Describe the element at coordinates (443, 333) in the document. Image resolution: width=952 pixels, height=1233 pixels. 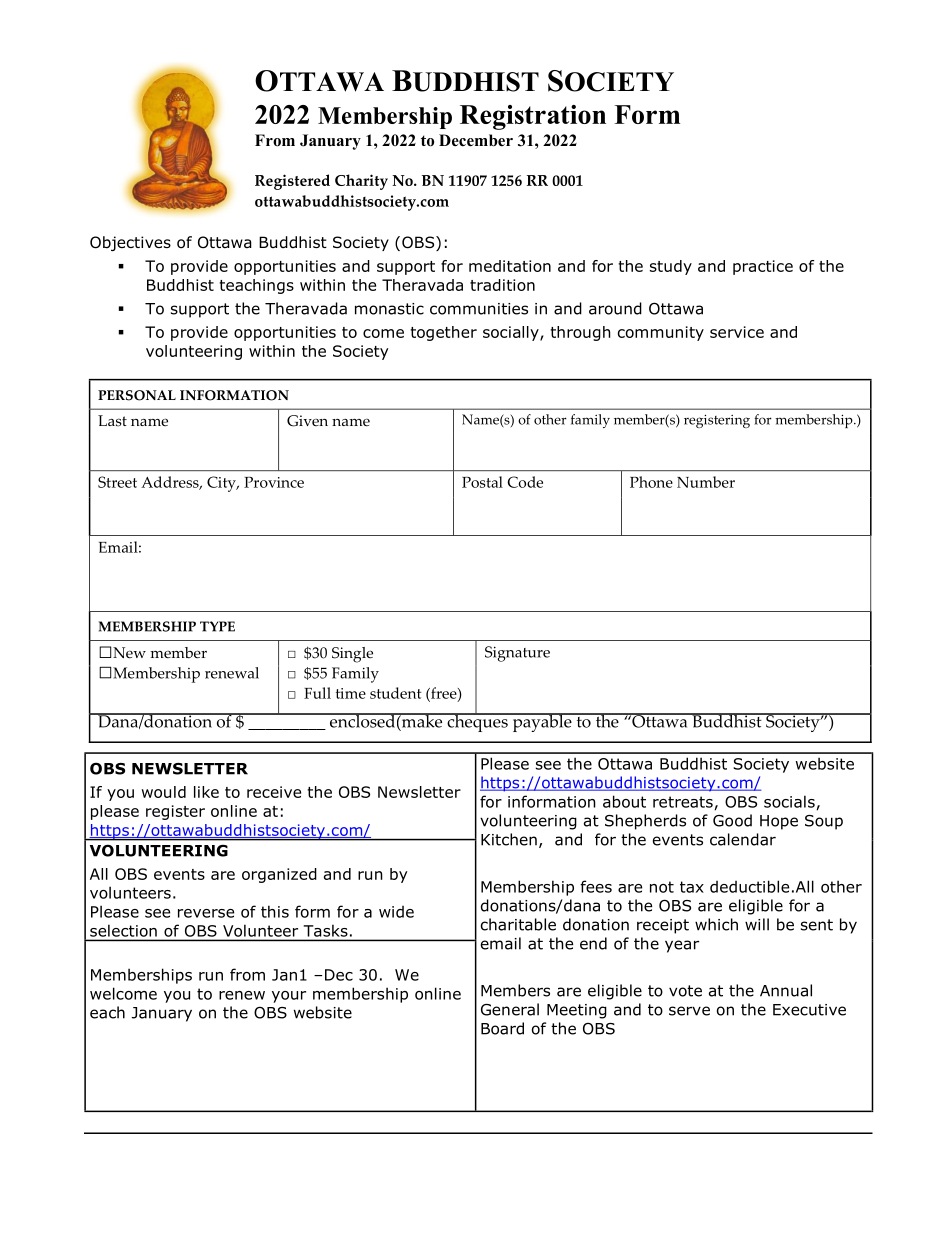
I see `together` at that location.
